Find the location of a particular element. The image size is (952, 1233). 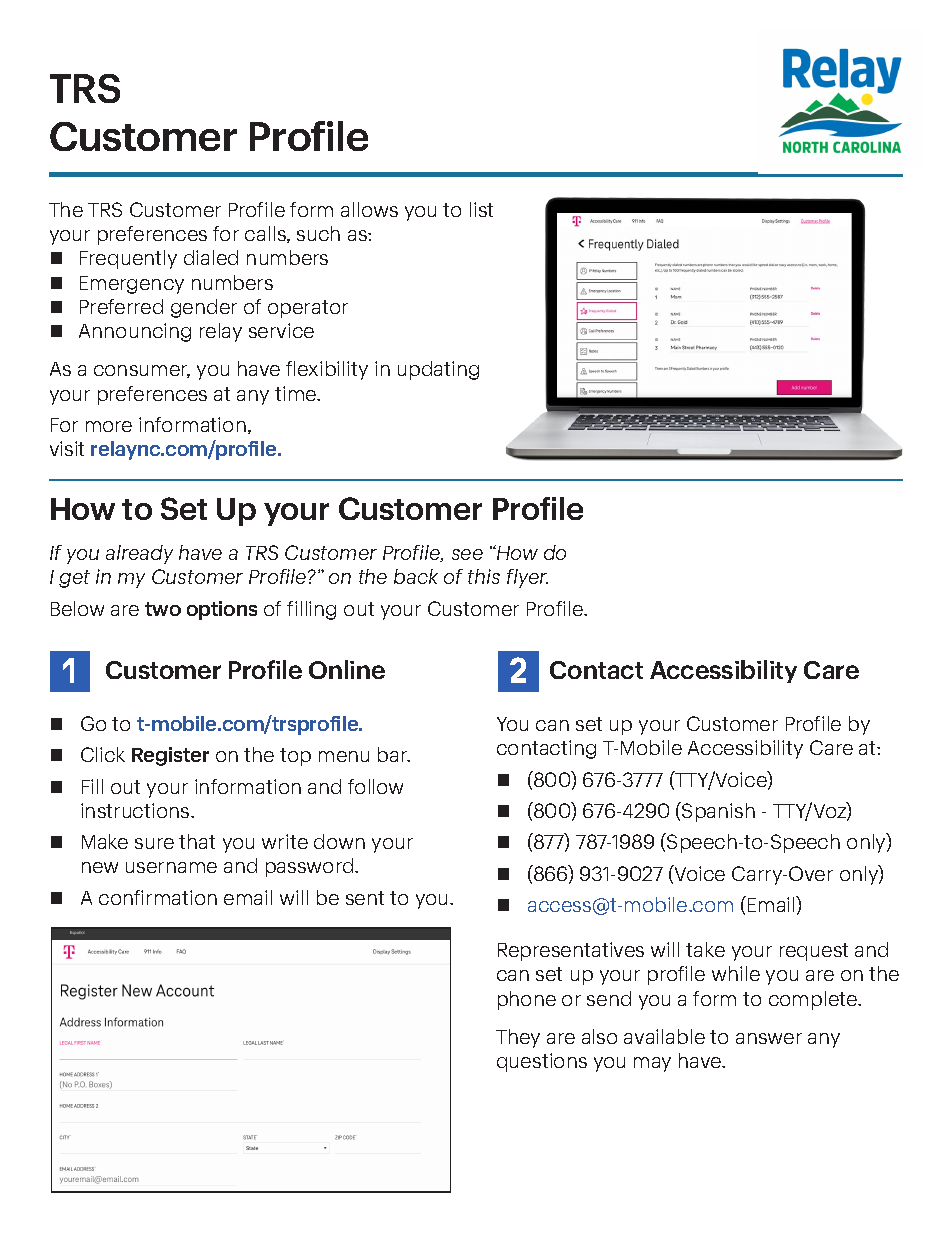

Frequently is located at coordinates (128, 259).
